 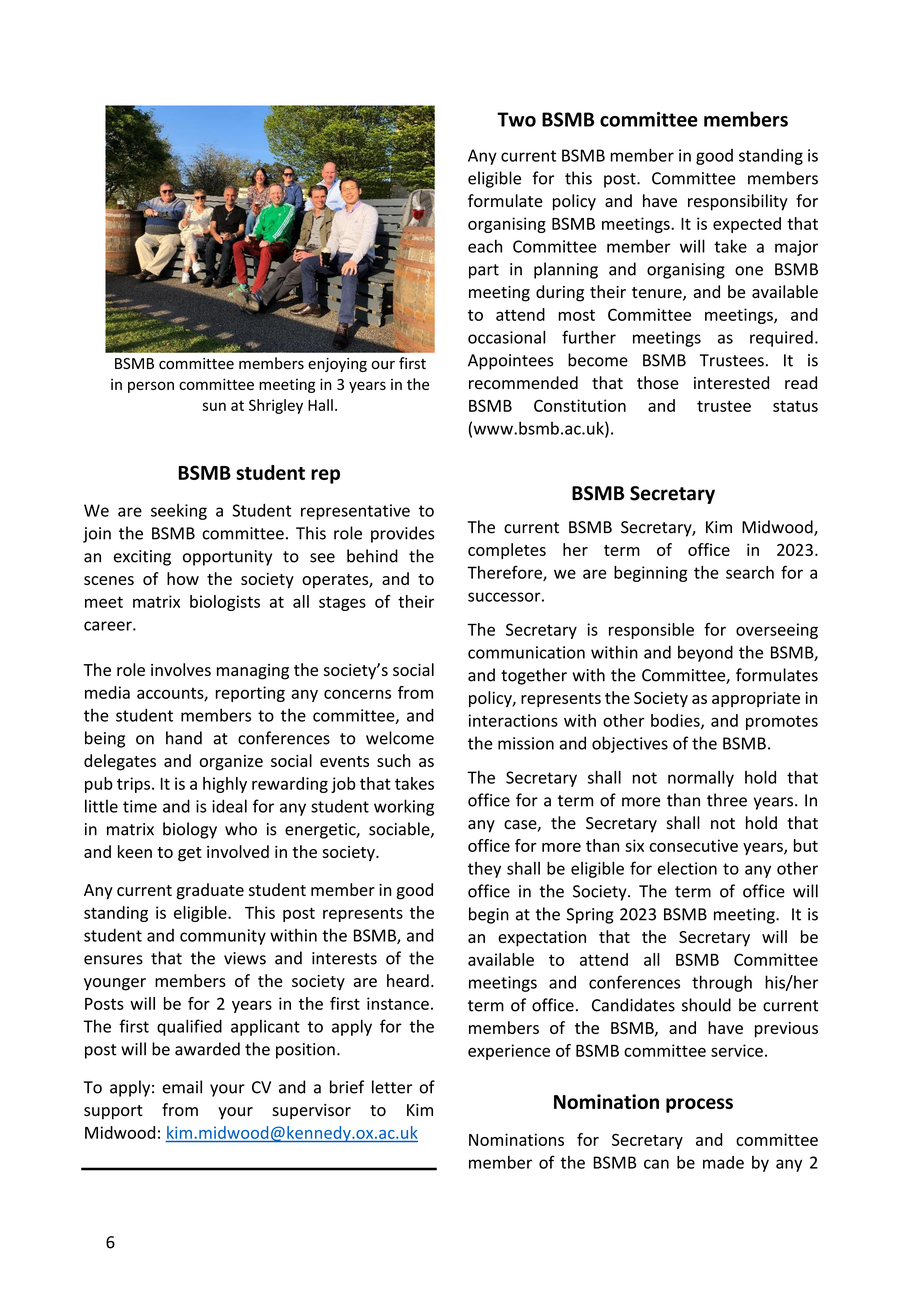 What do you see at coordinates (526, 652) in the screenshot?
I see `communication` at bounding box center [526, 652].
